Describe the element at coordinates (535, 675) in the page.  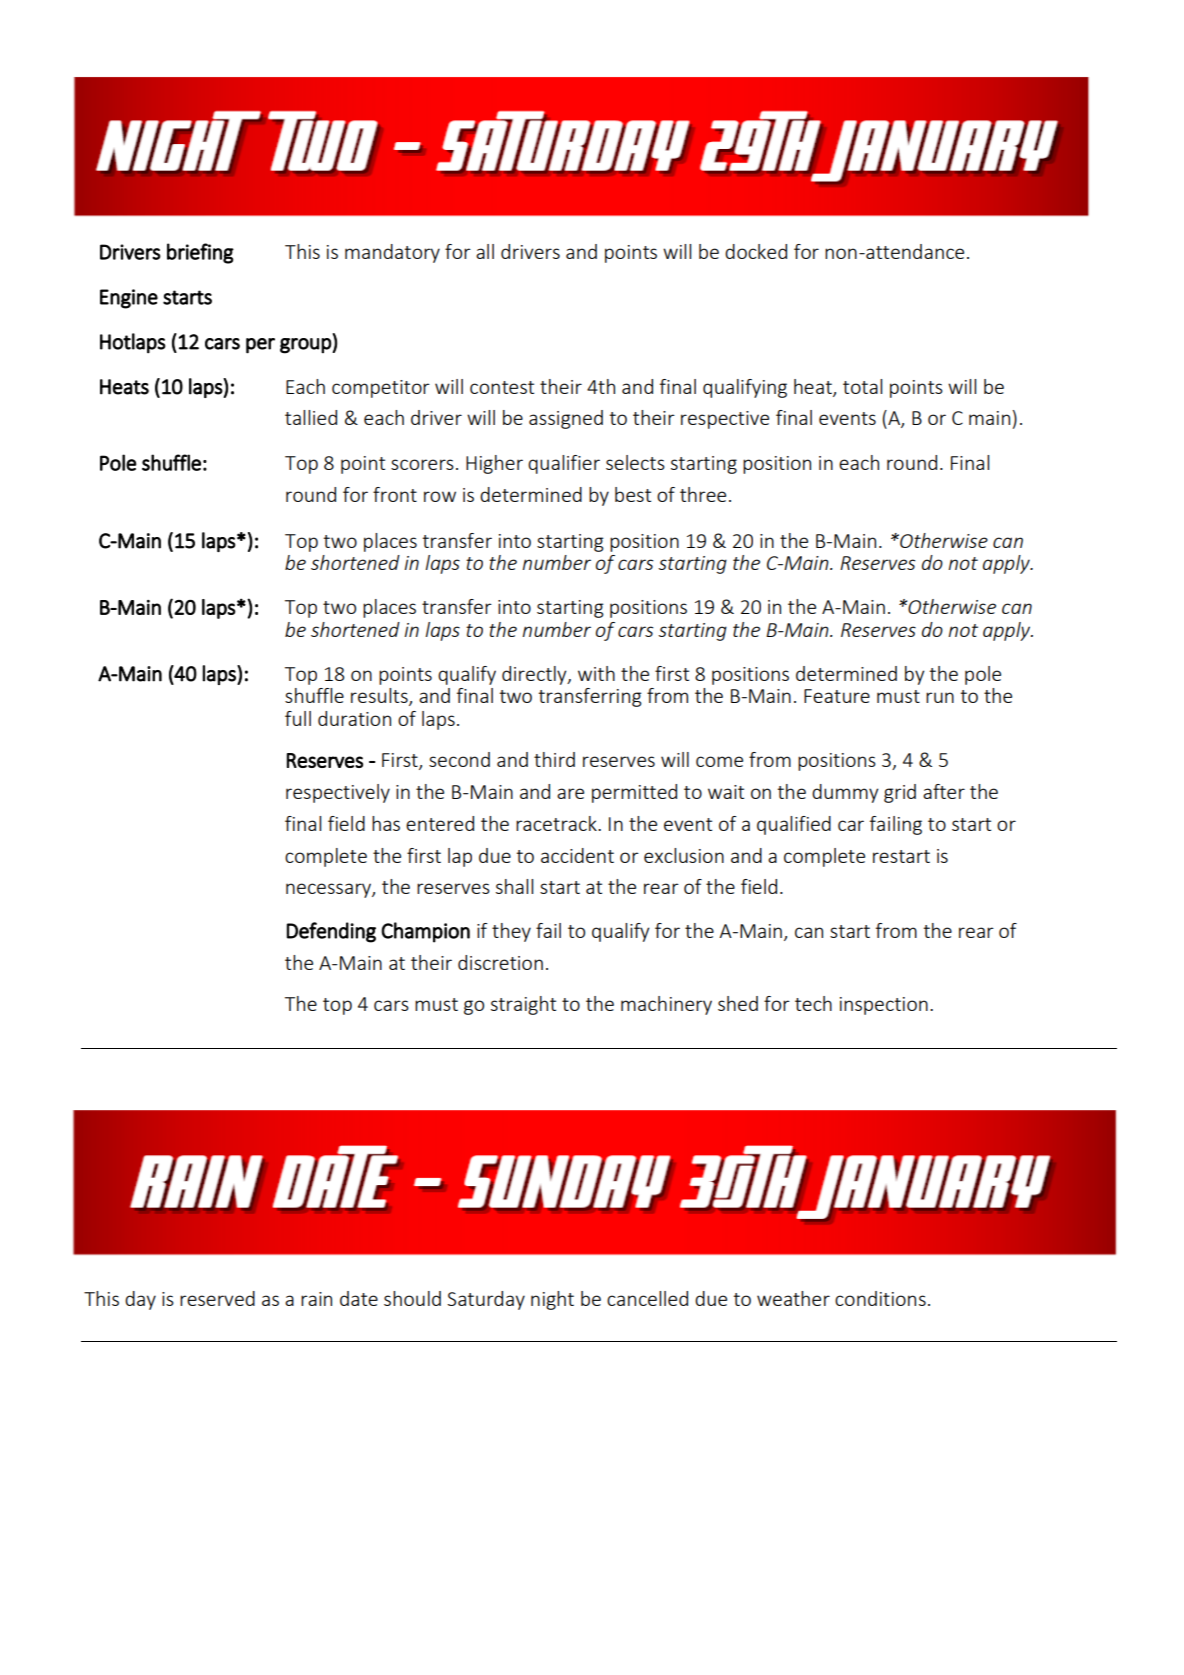
I see `directly` at that location.
